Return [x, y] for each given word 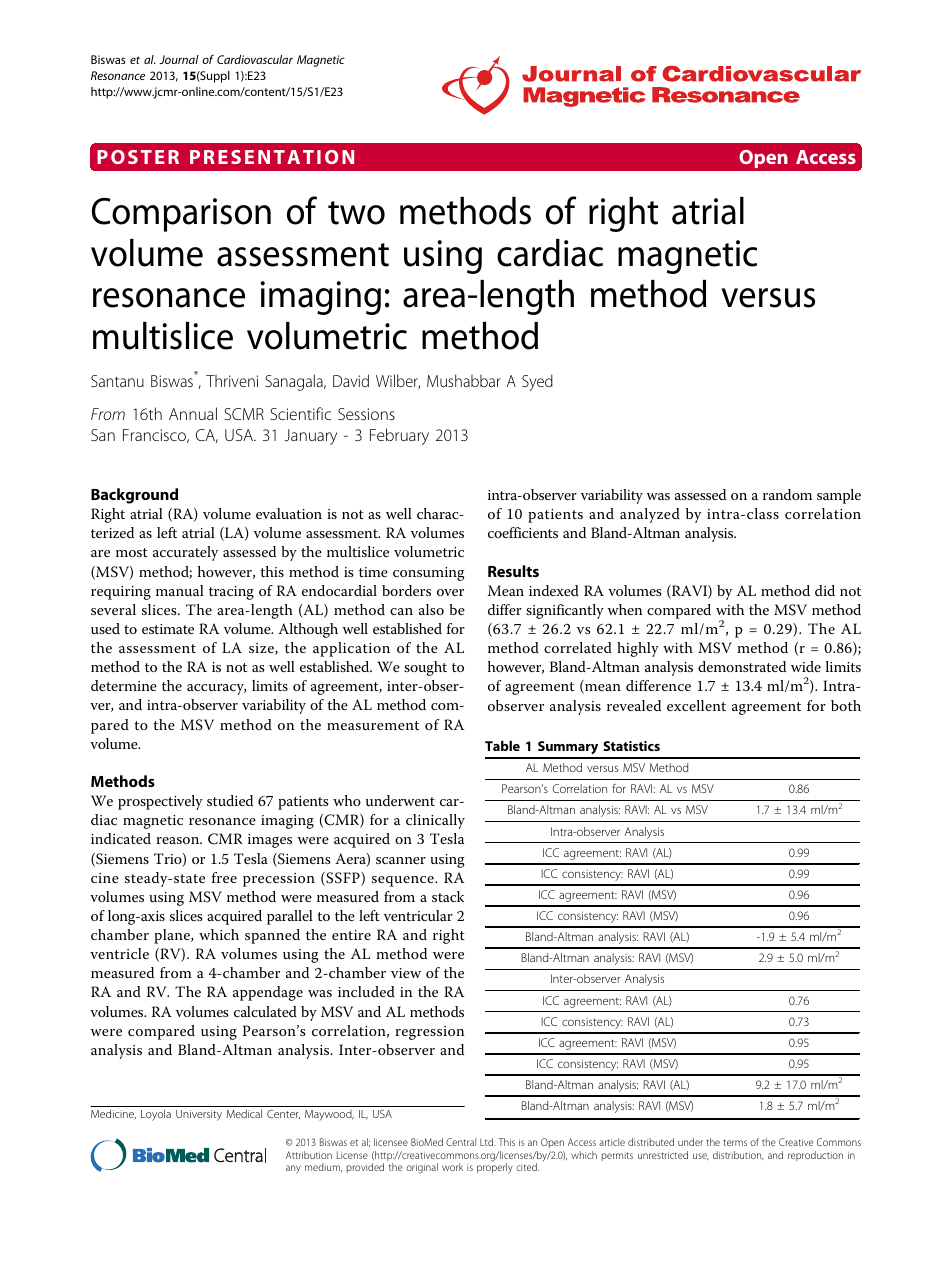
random [787, 494]
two [356, 213]
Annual [193, 413]
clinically [435, 821]
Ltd [487, 1142]
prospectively [160, 802]
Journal [179, 59]
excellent [696, 705]
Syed [537, 382]
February [399, 436]
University [199, 1115]
